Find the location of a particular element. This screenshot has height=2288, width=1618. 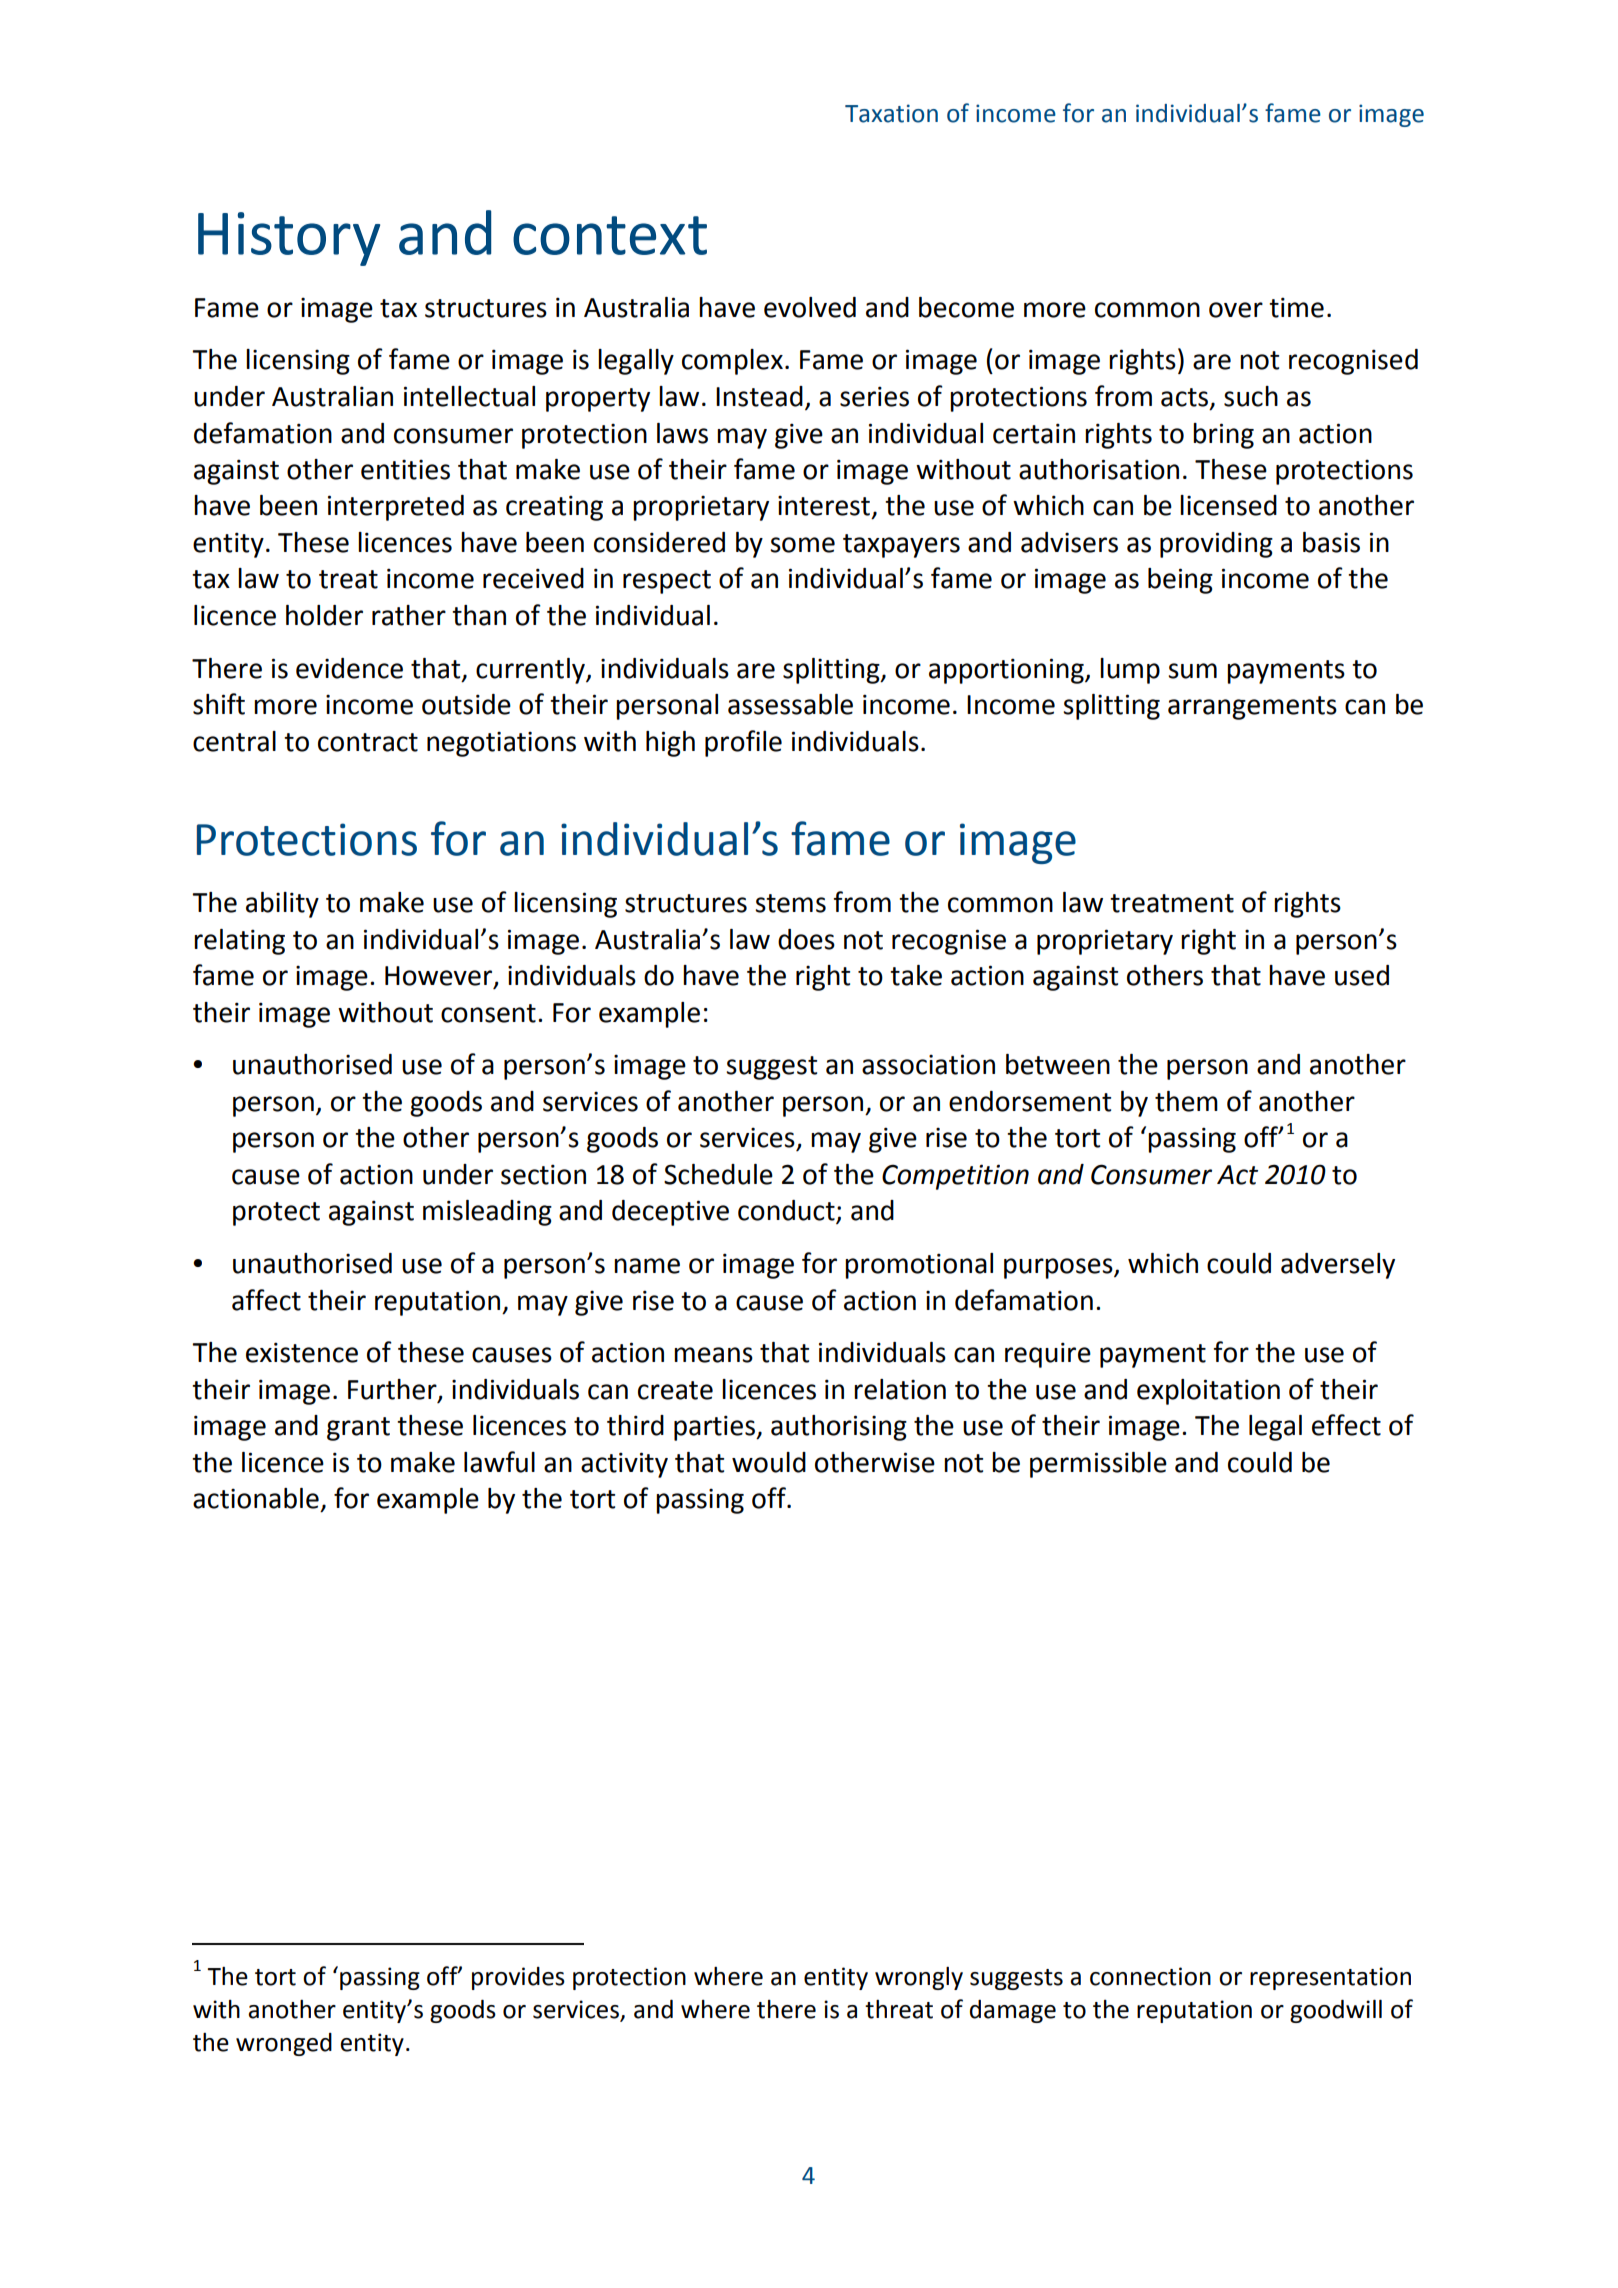

arrangements is located at coordinates (1252, 708).
